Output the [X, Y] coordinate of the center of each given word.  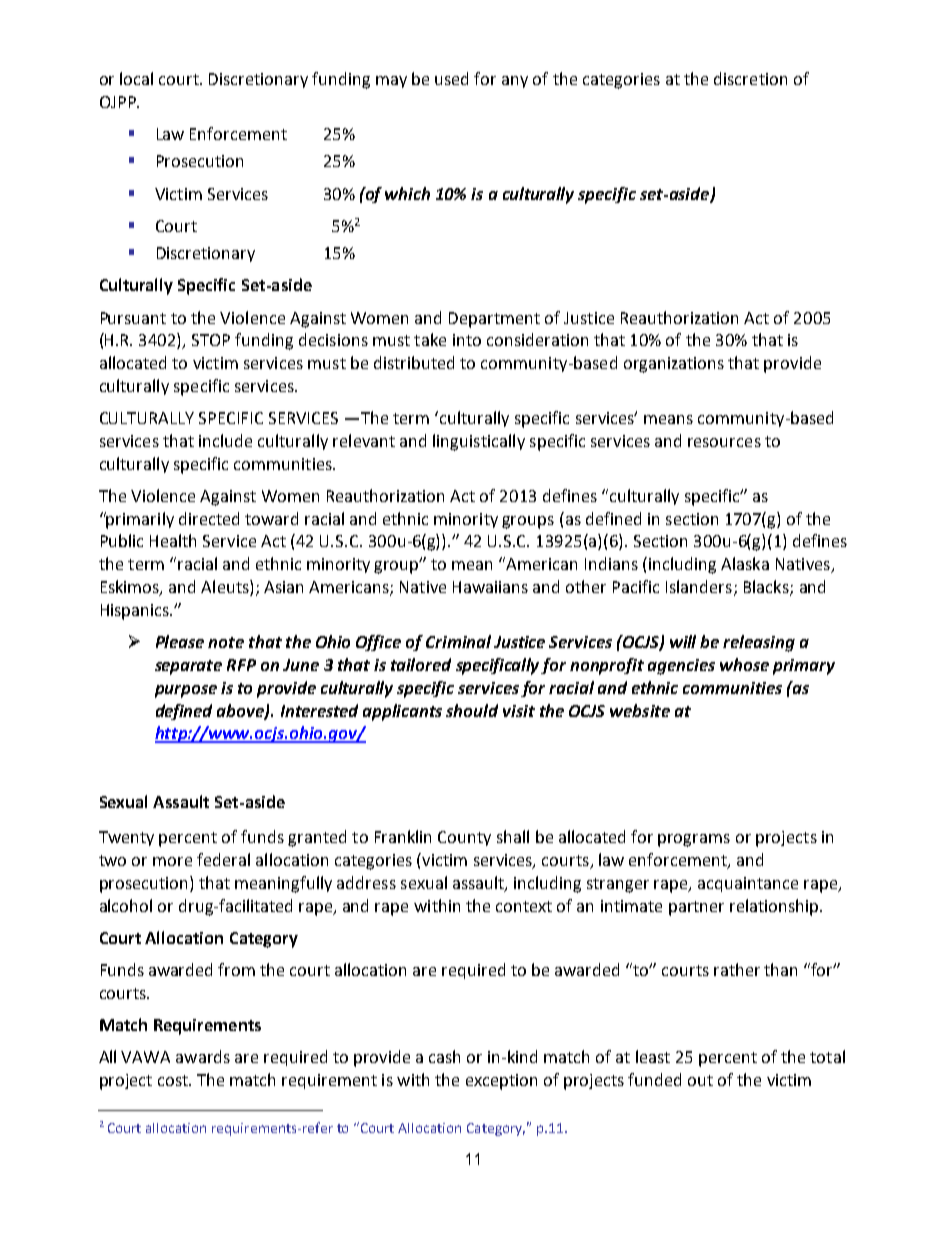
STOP [211, 340]
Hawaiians [490, 587]
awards [203, 1056]
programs [694, 840]
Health [173, 540]
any [515, 82]
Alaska [745, 563]
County [464, 838]
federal [223, 859]
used [451, 78]
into [467, 340]
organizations [674, 365]
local [136, 78]
